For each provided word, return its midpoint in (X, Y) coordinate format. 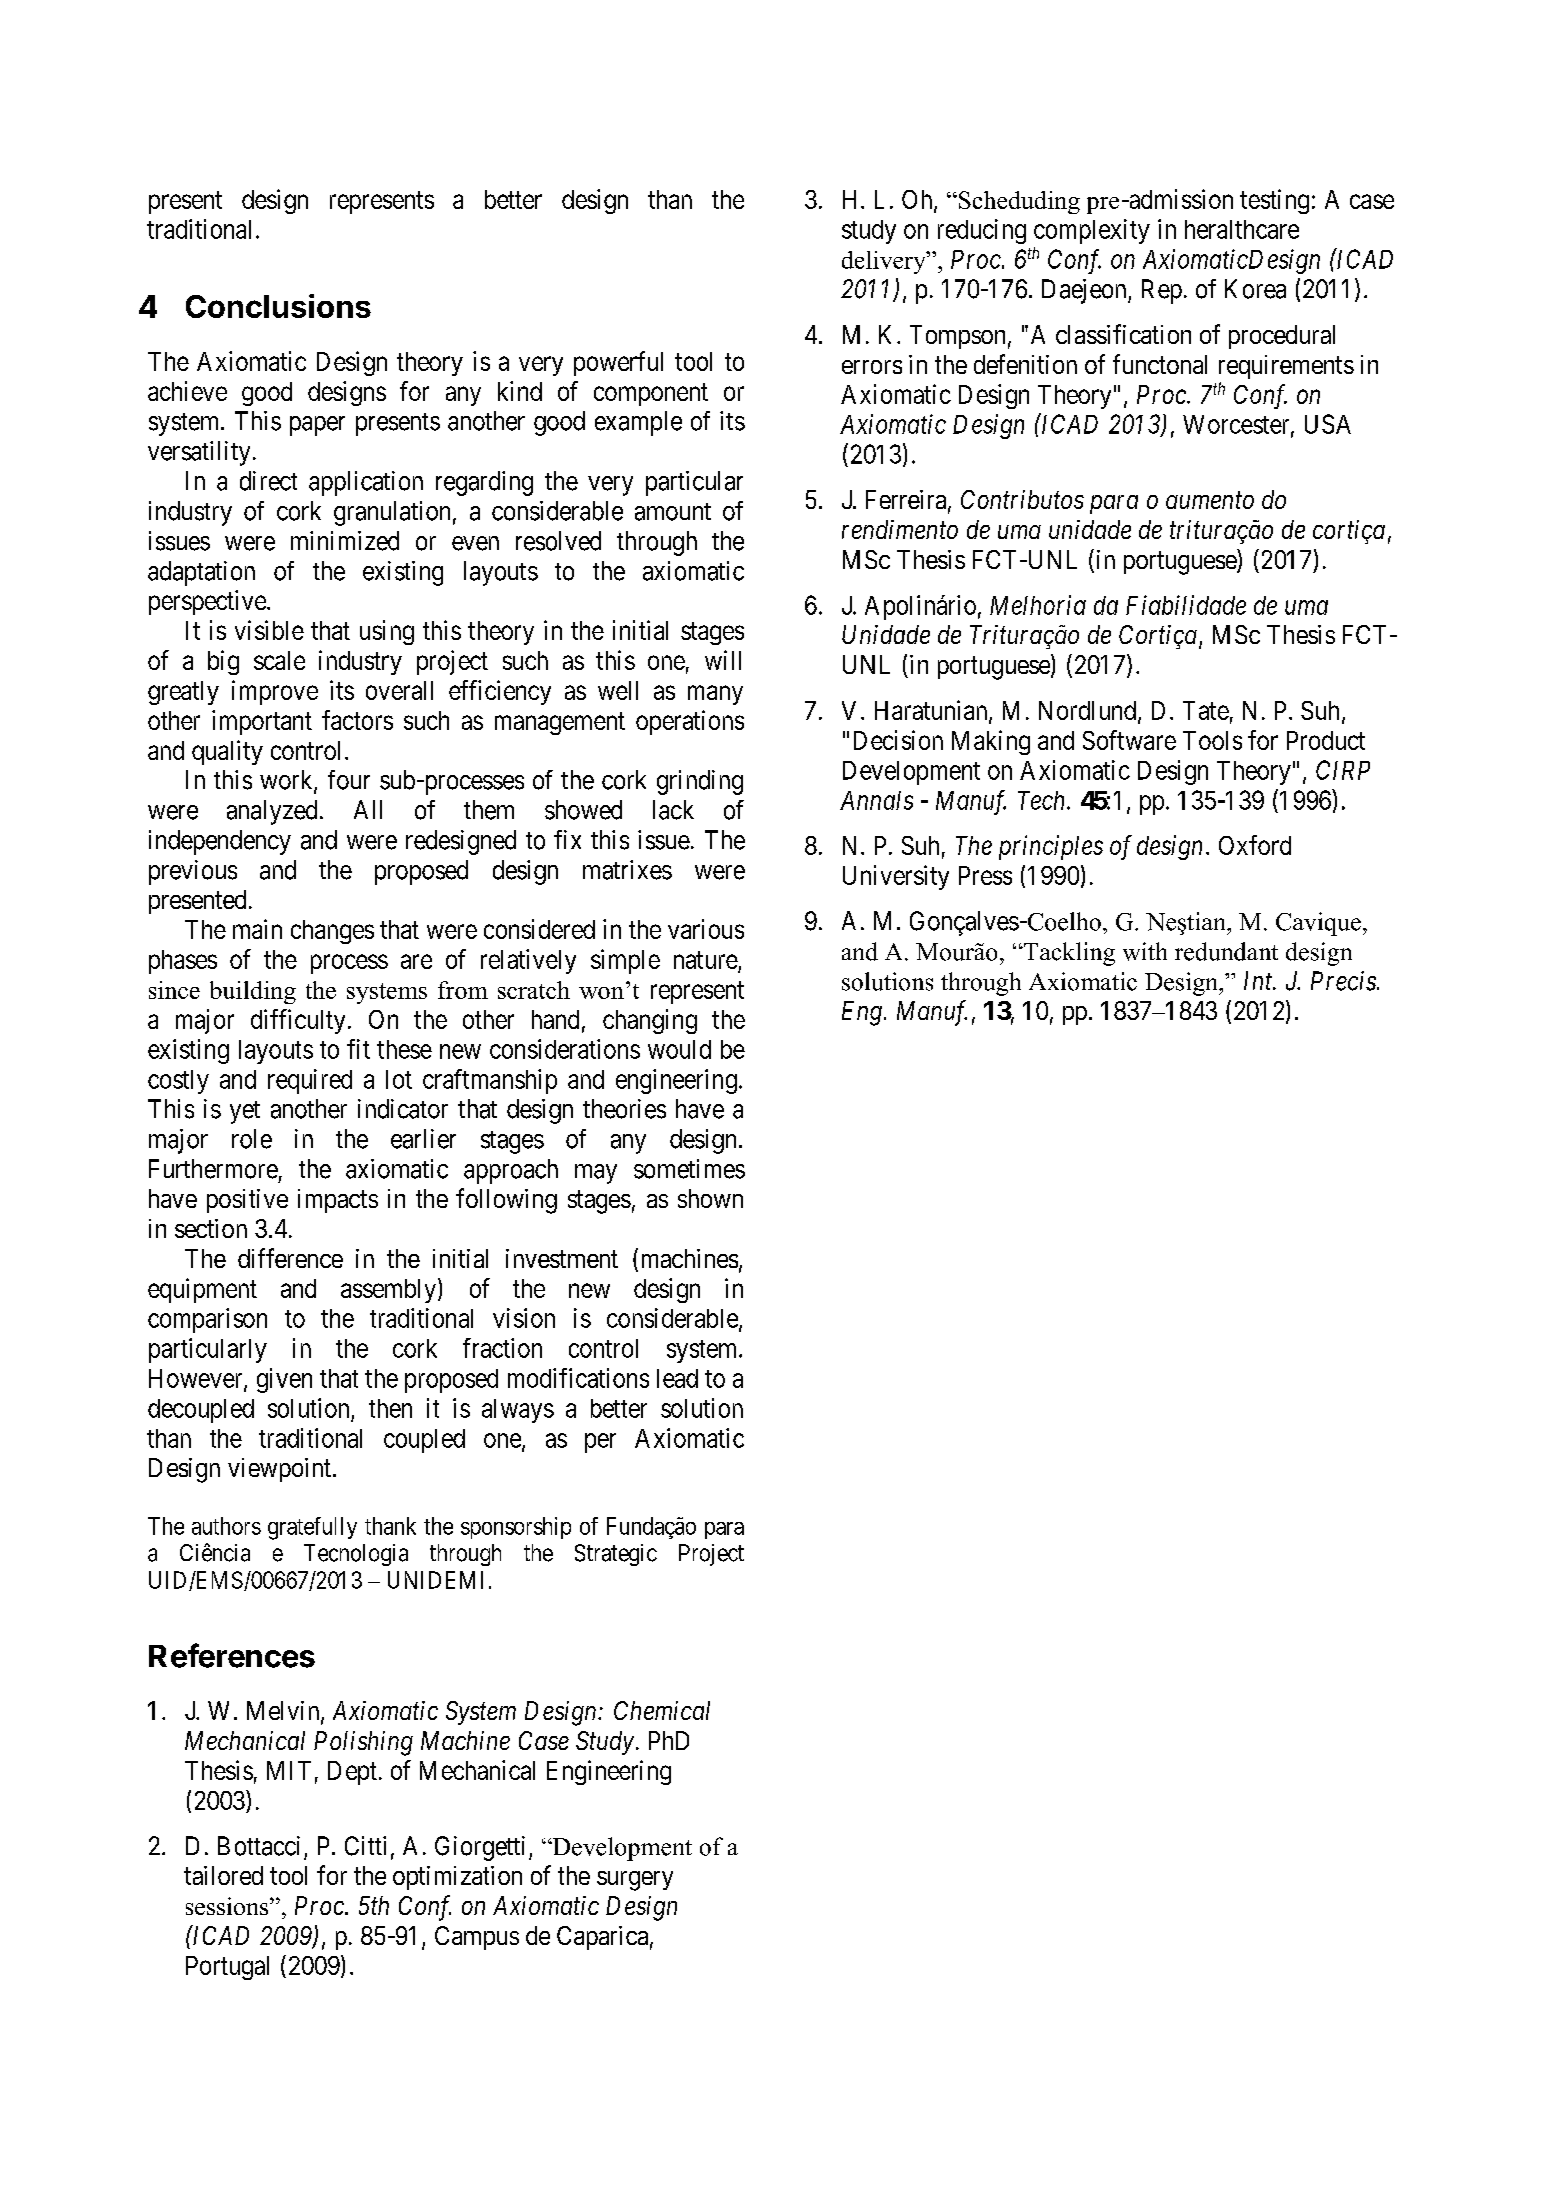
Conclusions (278, 306)
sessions (228, 1906)
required (310, 1081)
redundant (1226, 951)
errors (872, 367)
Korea (1255, 289)
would (679, 1049)
